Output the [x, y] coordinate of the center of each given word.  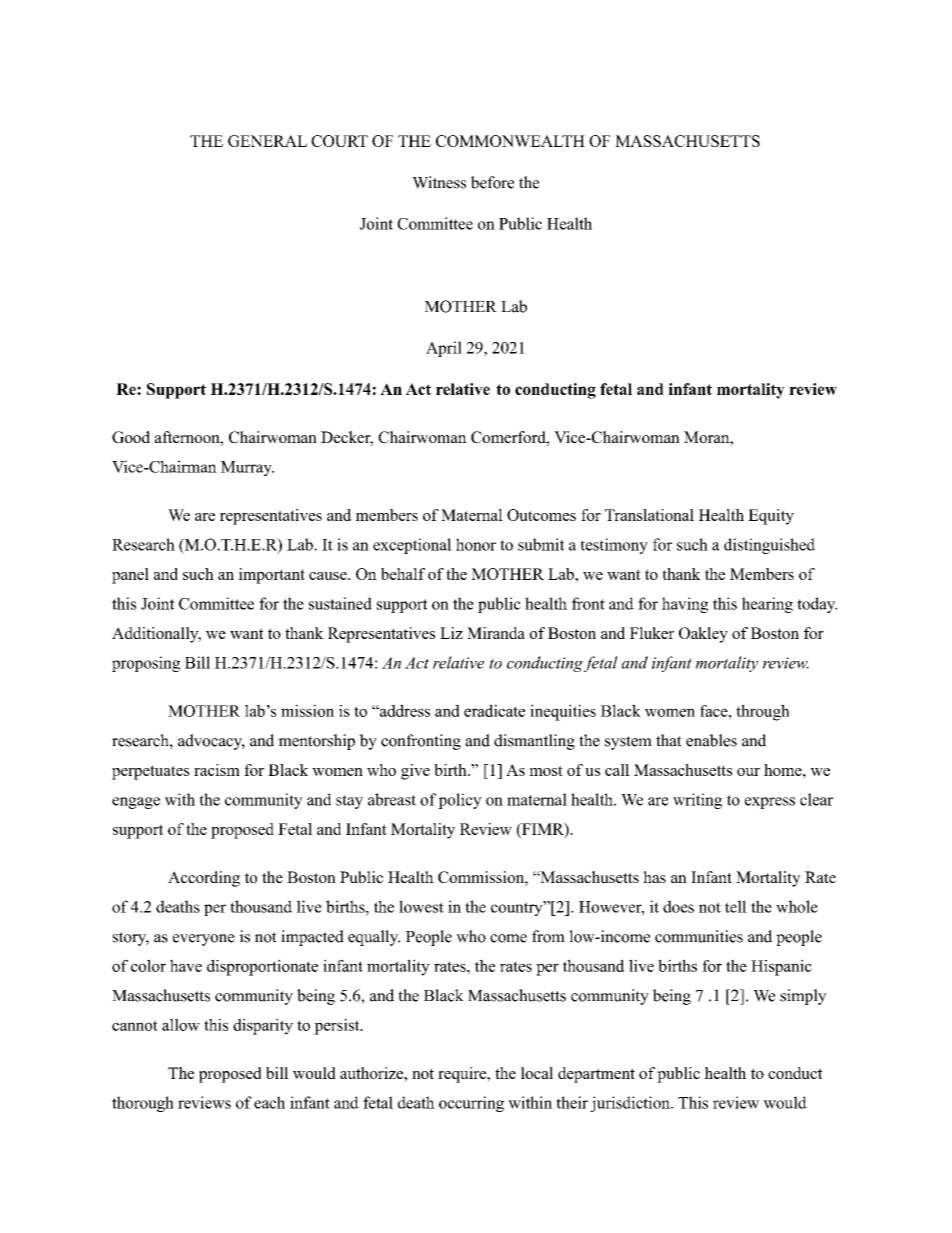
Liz [451, 633]
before [492, 182]
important [272, 576]
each [269, 1102]
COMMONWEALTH [510, 141]
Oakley [703, 635]
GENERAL [267, 141]
